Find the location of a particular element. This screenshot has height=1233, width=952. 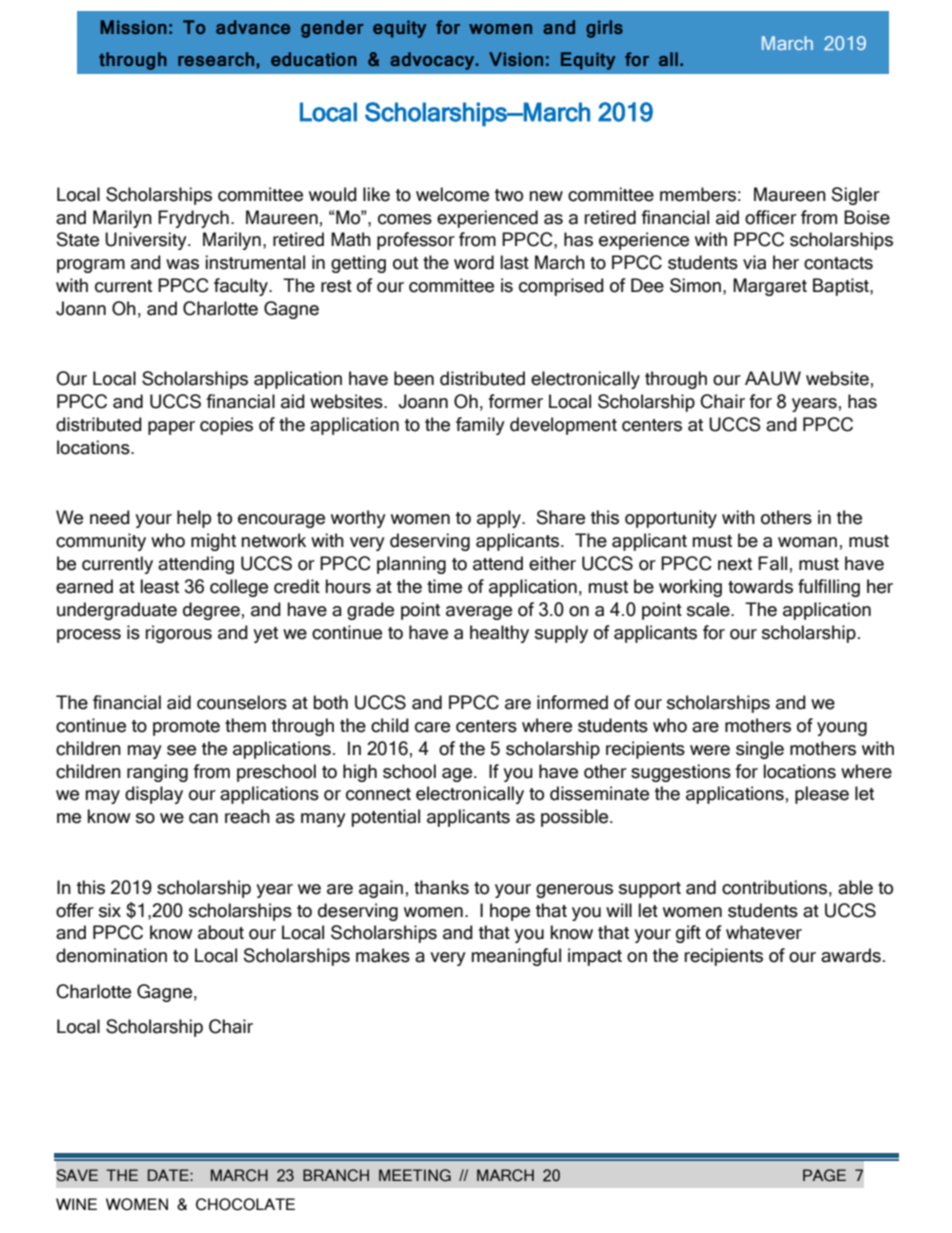

MEETING is located at coordinates (415, 1175).
